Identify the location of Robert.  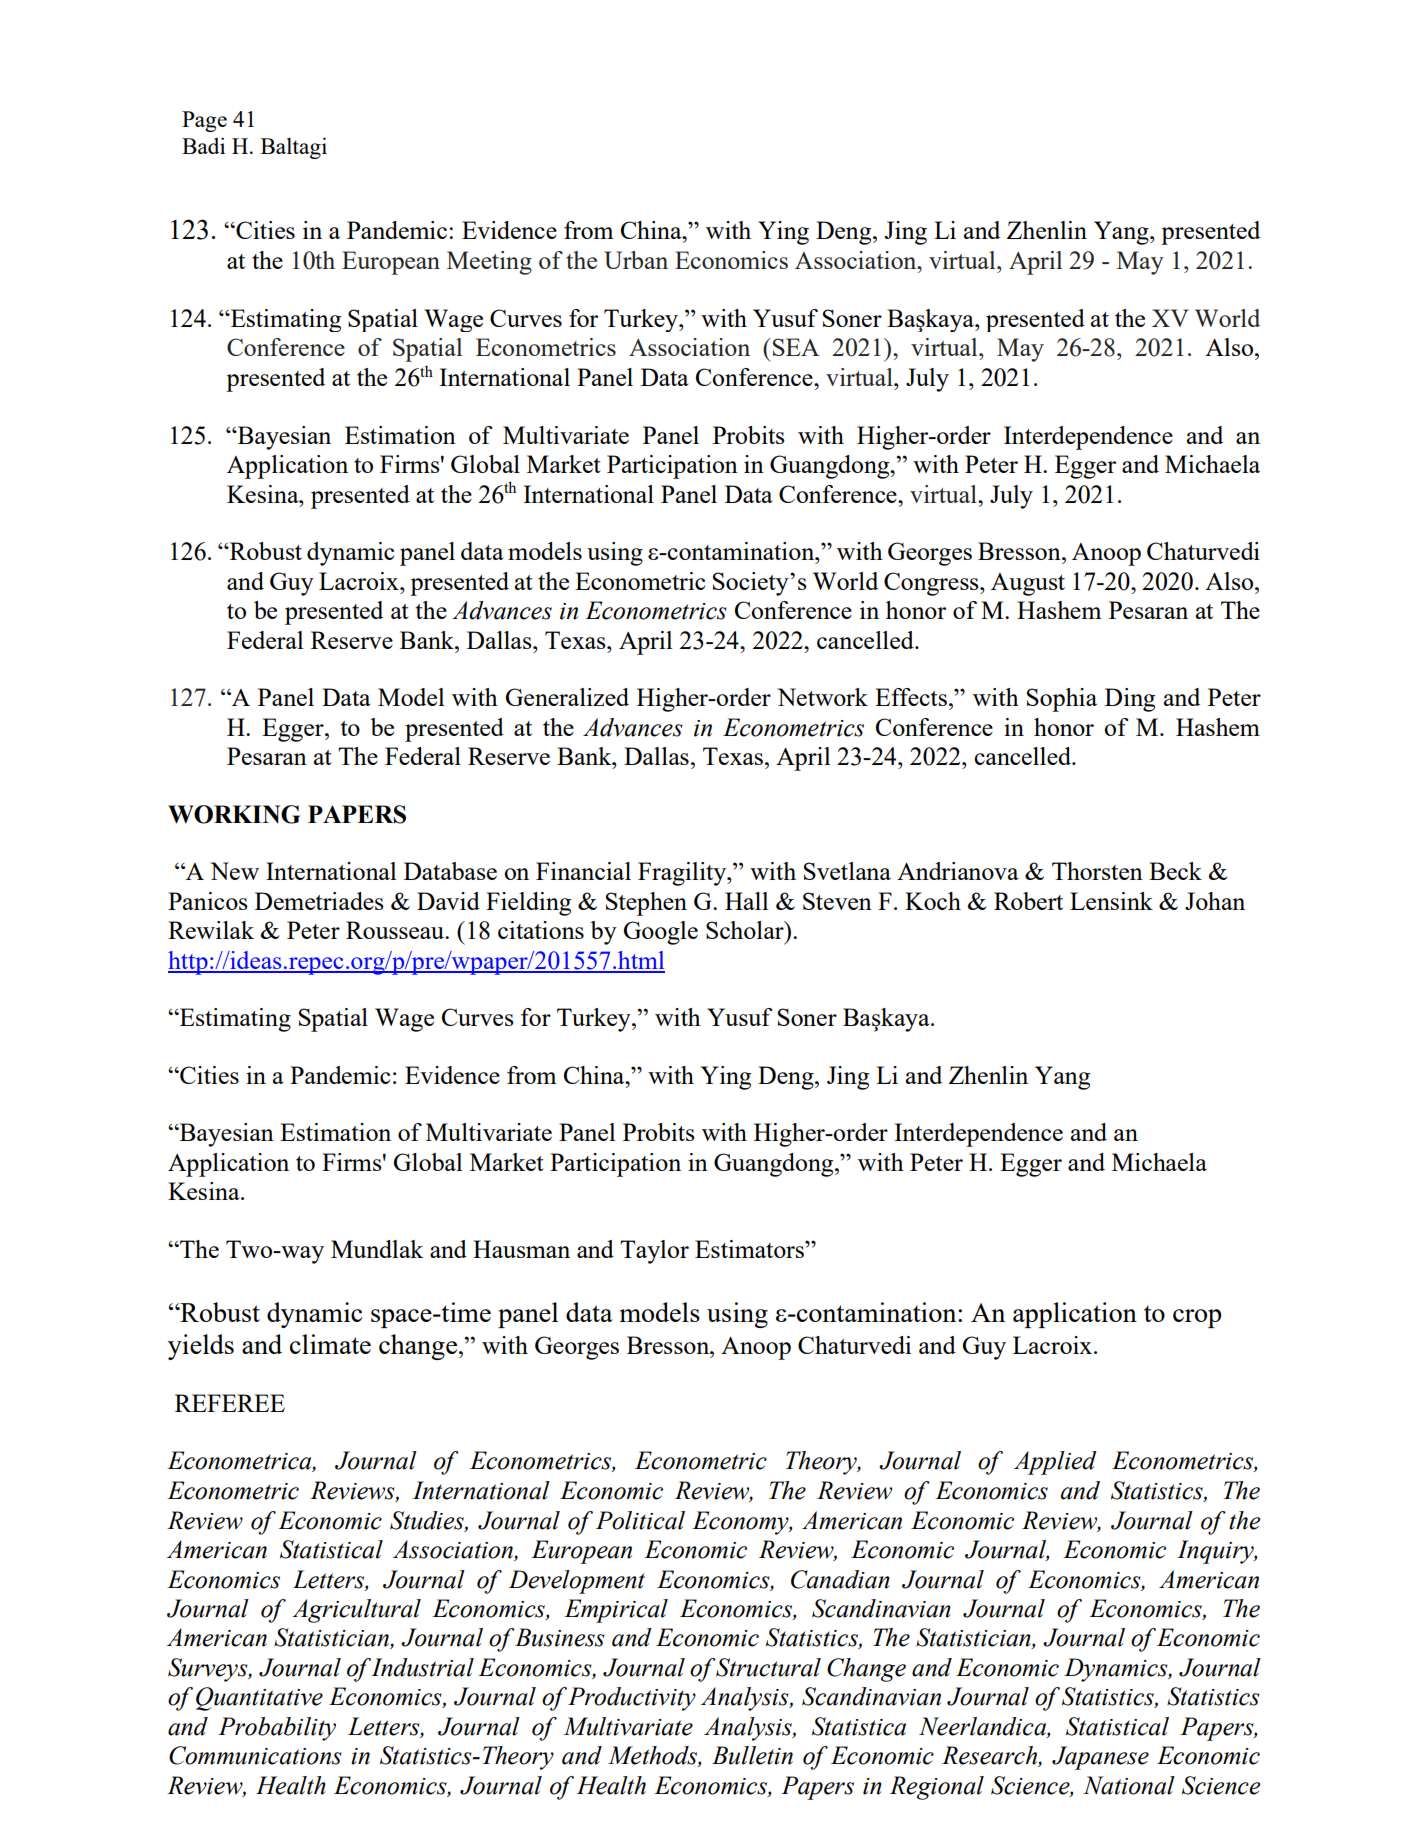
(1028, 901).
